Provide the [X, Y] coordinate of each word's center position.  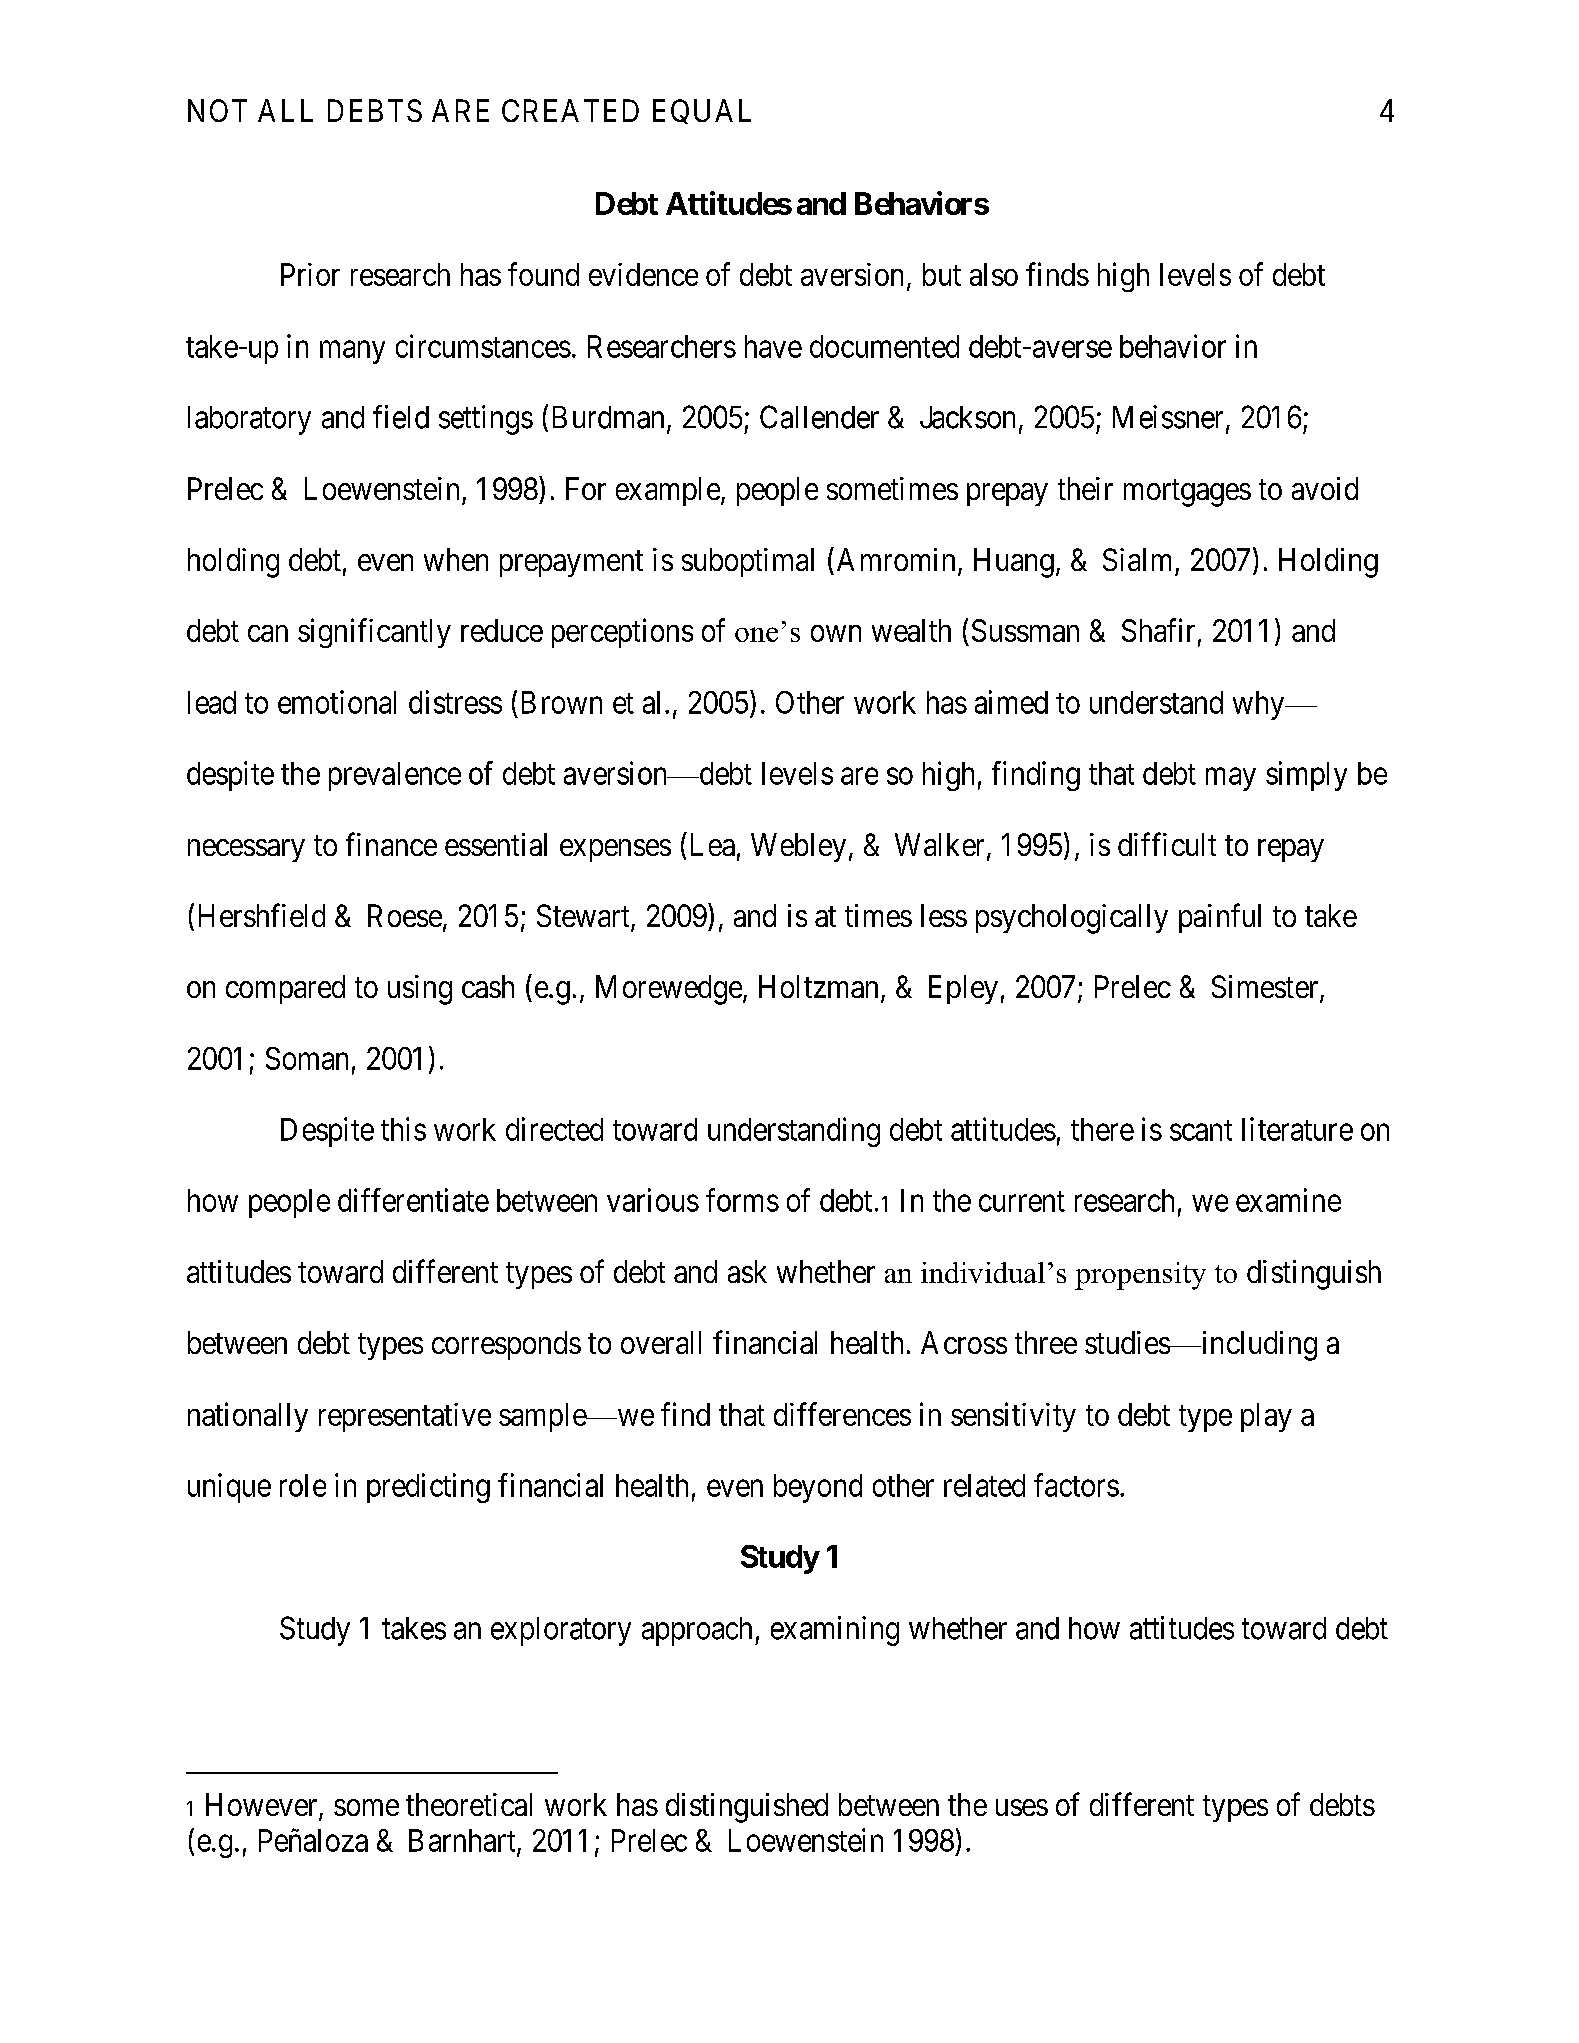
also [994, 274]
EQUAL [702, 111]
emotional [337, 702]
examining [835, 1631]
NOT [217, 110]
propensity [1140, 1276]
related [984, 1485]
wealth [911, 630]
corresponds [506, 1345]
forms [742, 1200]
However [263, 1806]
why [1260, 705]
